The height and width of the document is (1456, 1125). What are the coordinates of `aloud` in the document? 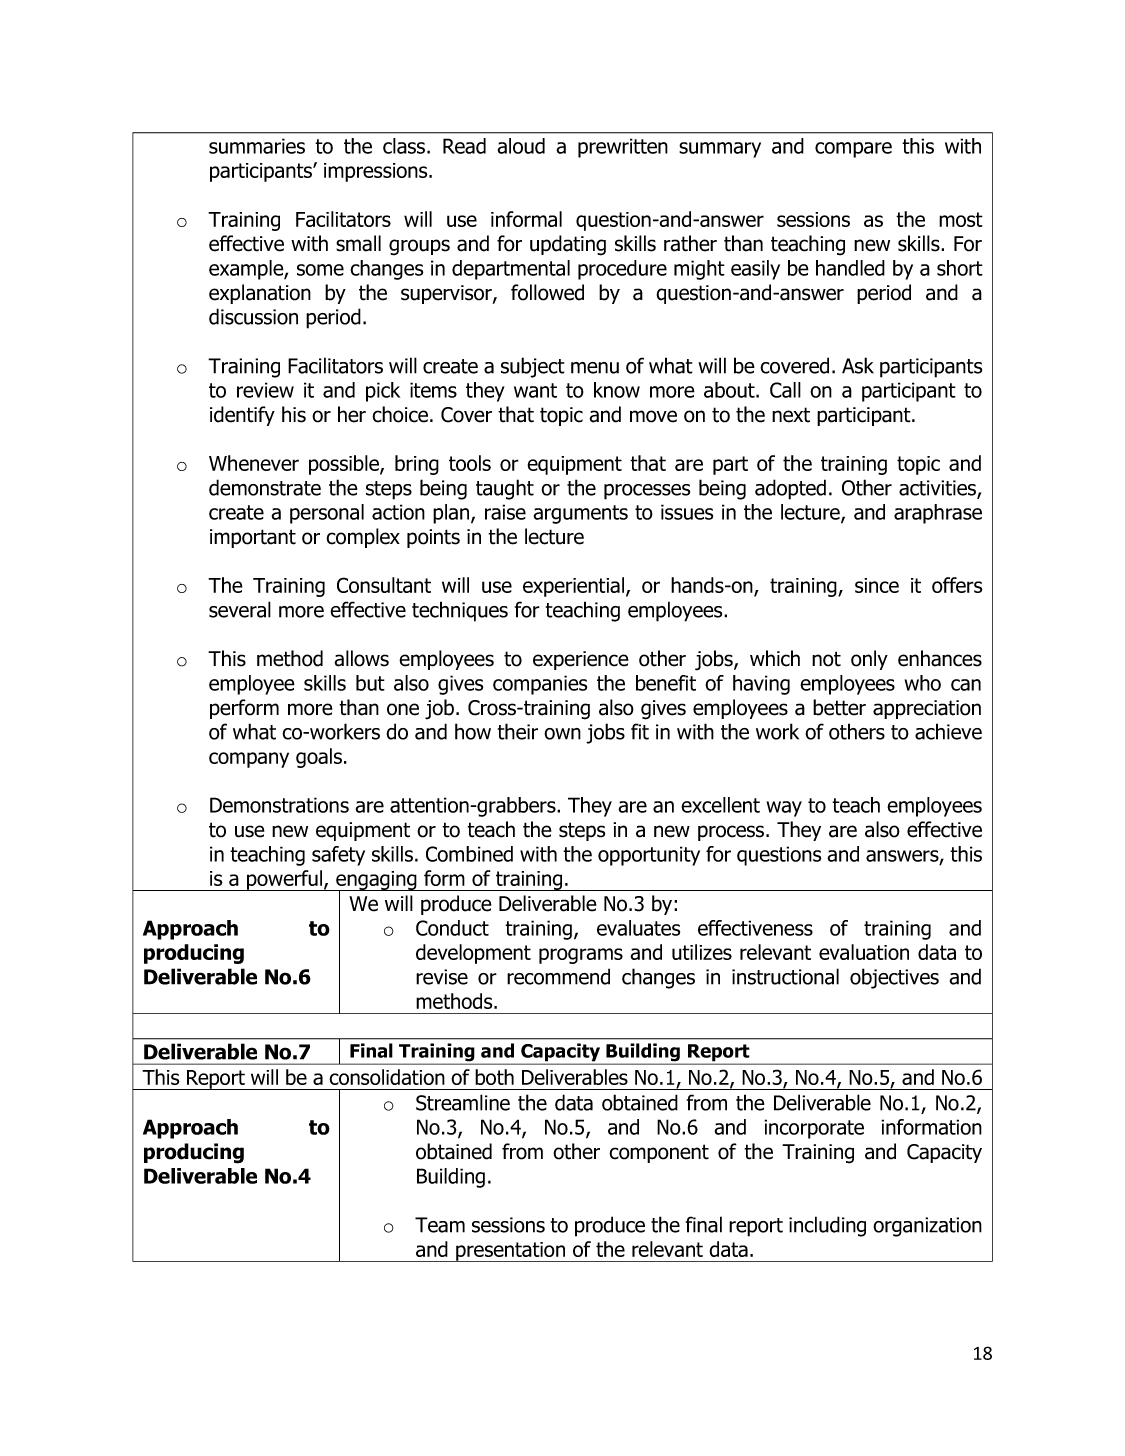 It's located at (521, 146).
